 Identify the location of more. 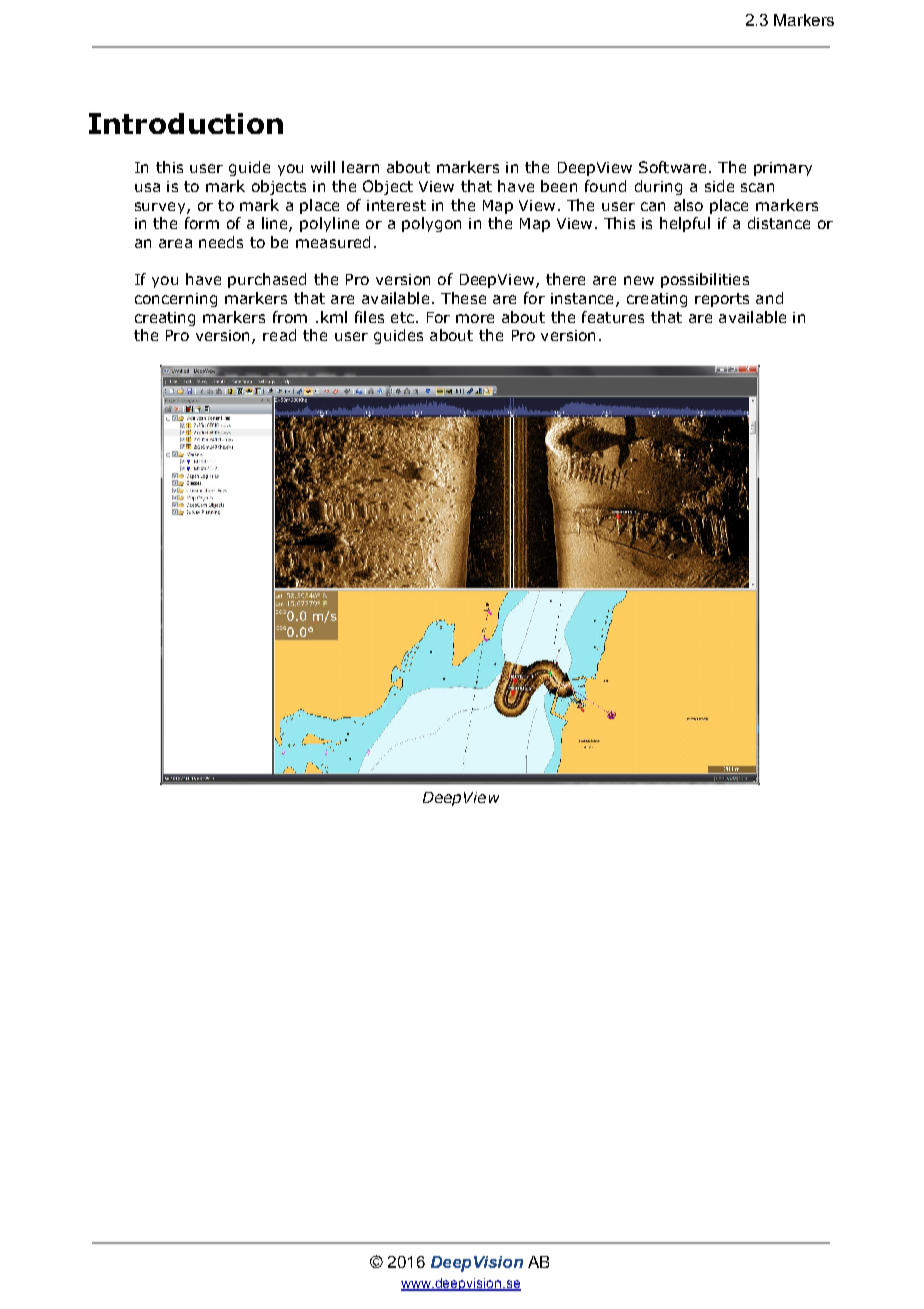
(475, 318).
